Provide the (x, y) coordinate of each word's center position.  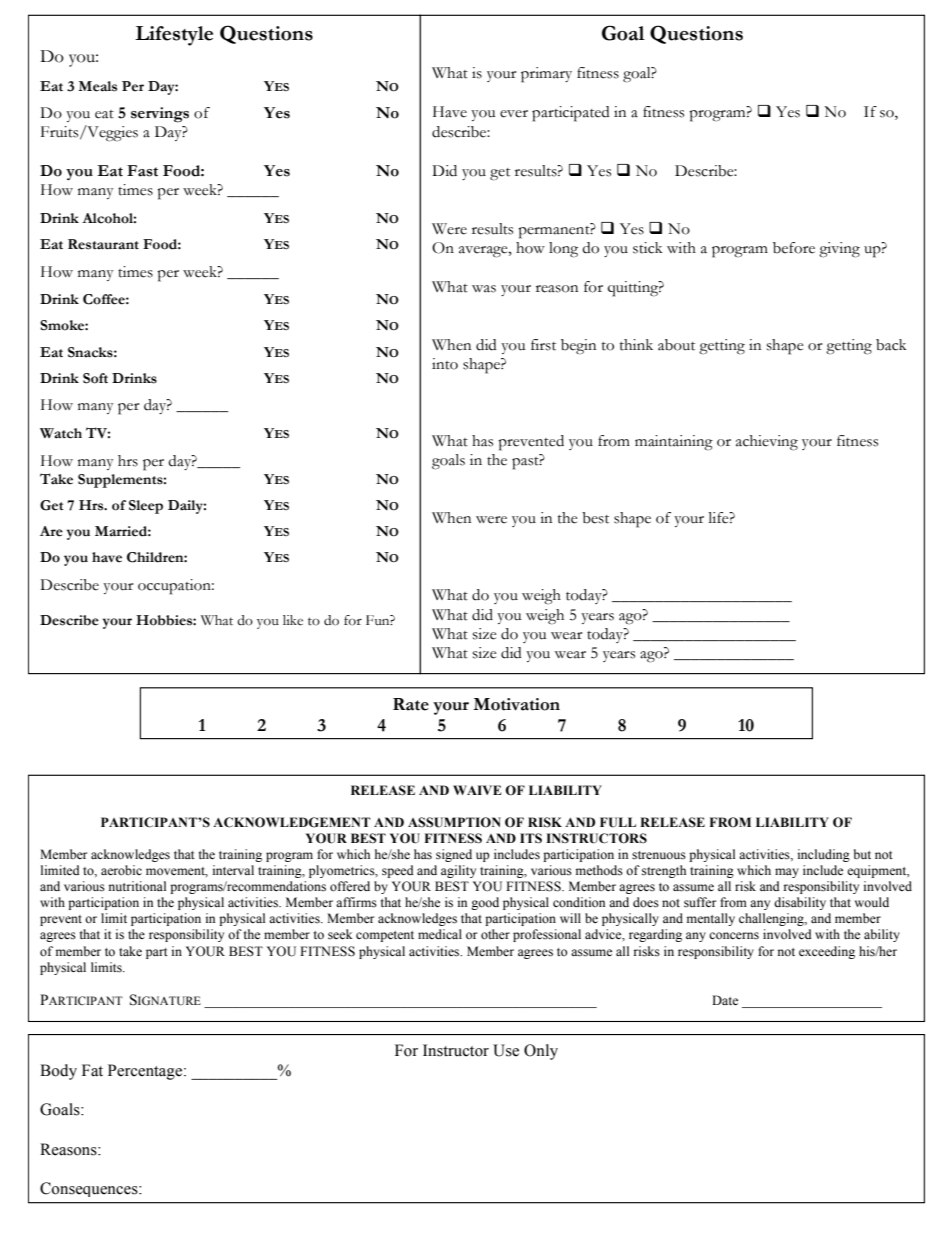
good (485, 903)
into (445, 364)
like (293, 620)
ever (514, 114)
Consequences (90, 1189)
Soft (95, 378)
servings (160, 115)
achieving (767, 443)
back (891, 345)
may (787, 873)
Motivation (516, 704)
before (794, 248)
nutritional (137, 886)
